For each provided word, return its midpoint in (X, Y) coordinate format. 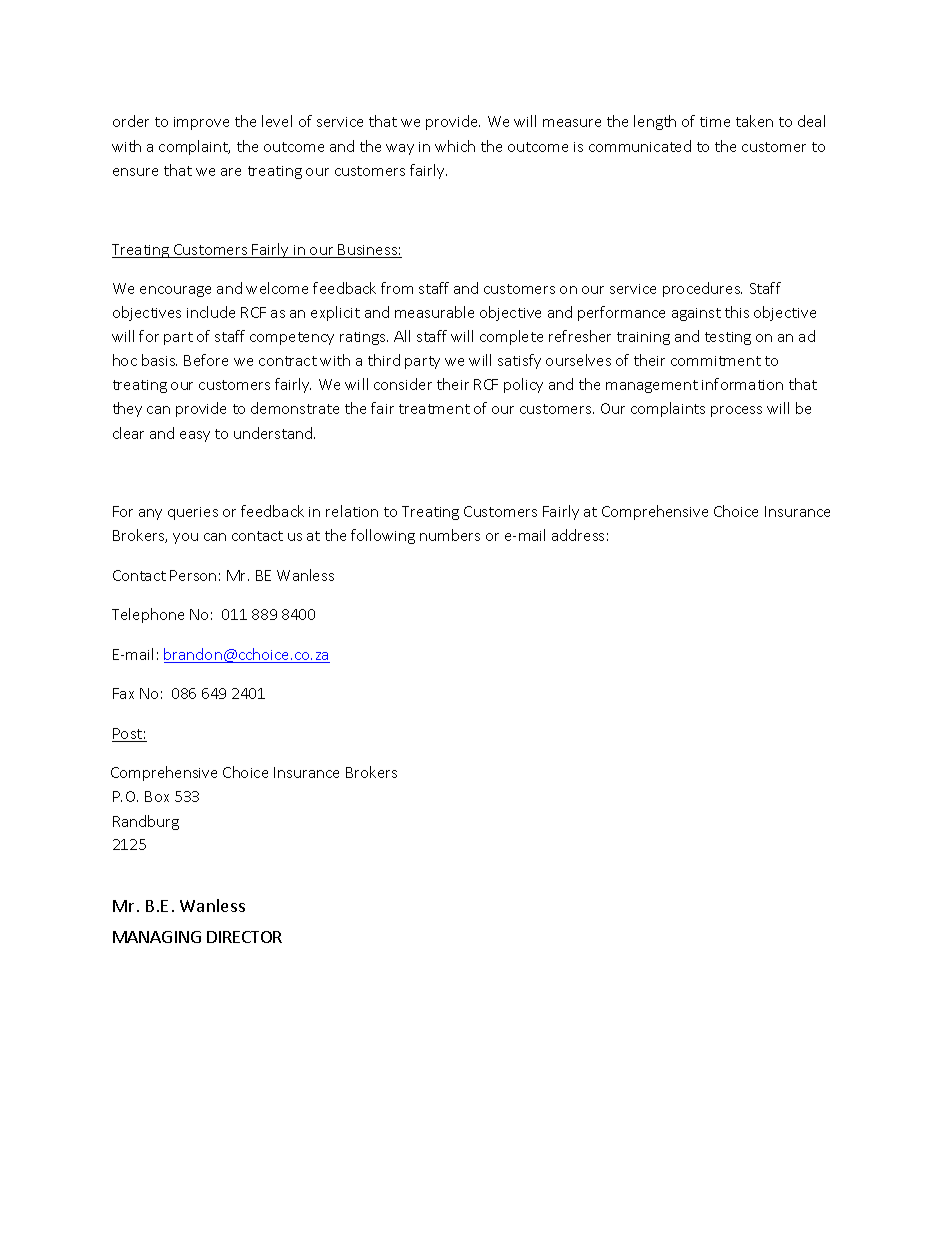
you (185, 538)
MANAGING (157, 937)
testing (728, 338)
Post (128, 735)
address (578, 535)
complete (511, 337)
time (715, 122)
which (455, 146)
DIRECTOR (244, 937)
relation (352, 511)
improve (201, 123)
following (383, 536)
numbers (450, 535)
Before (206, 360)
